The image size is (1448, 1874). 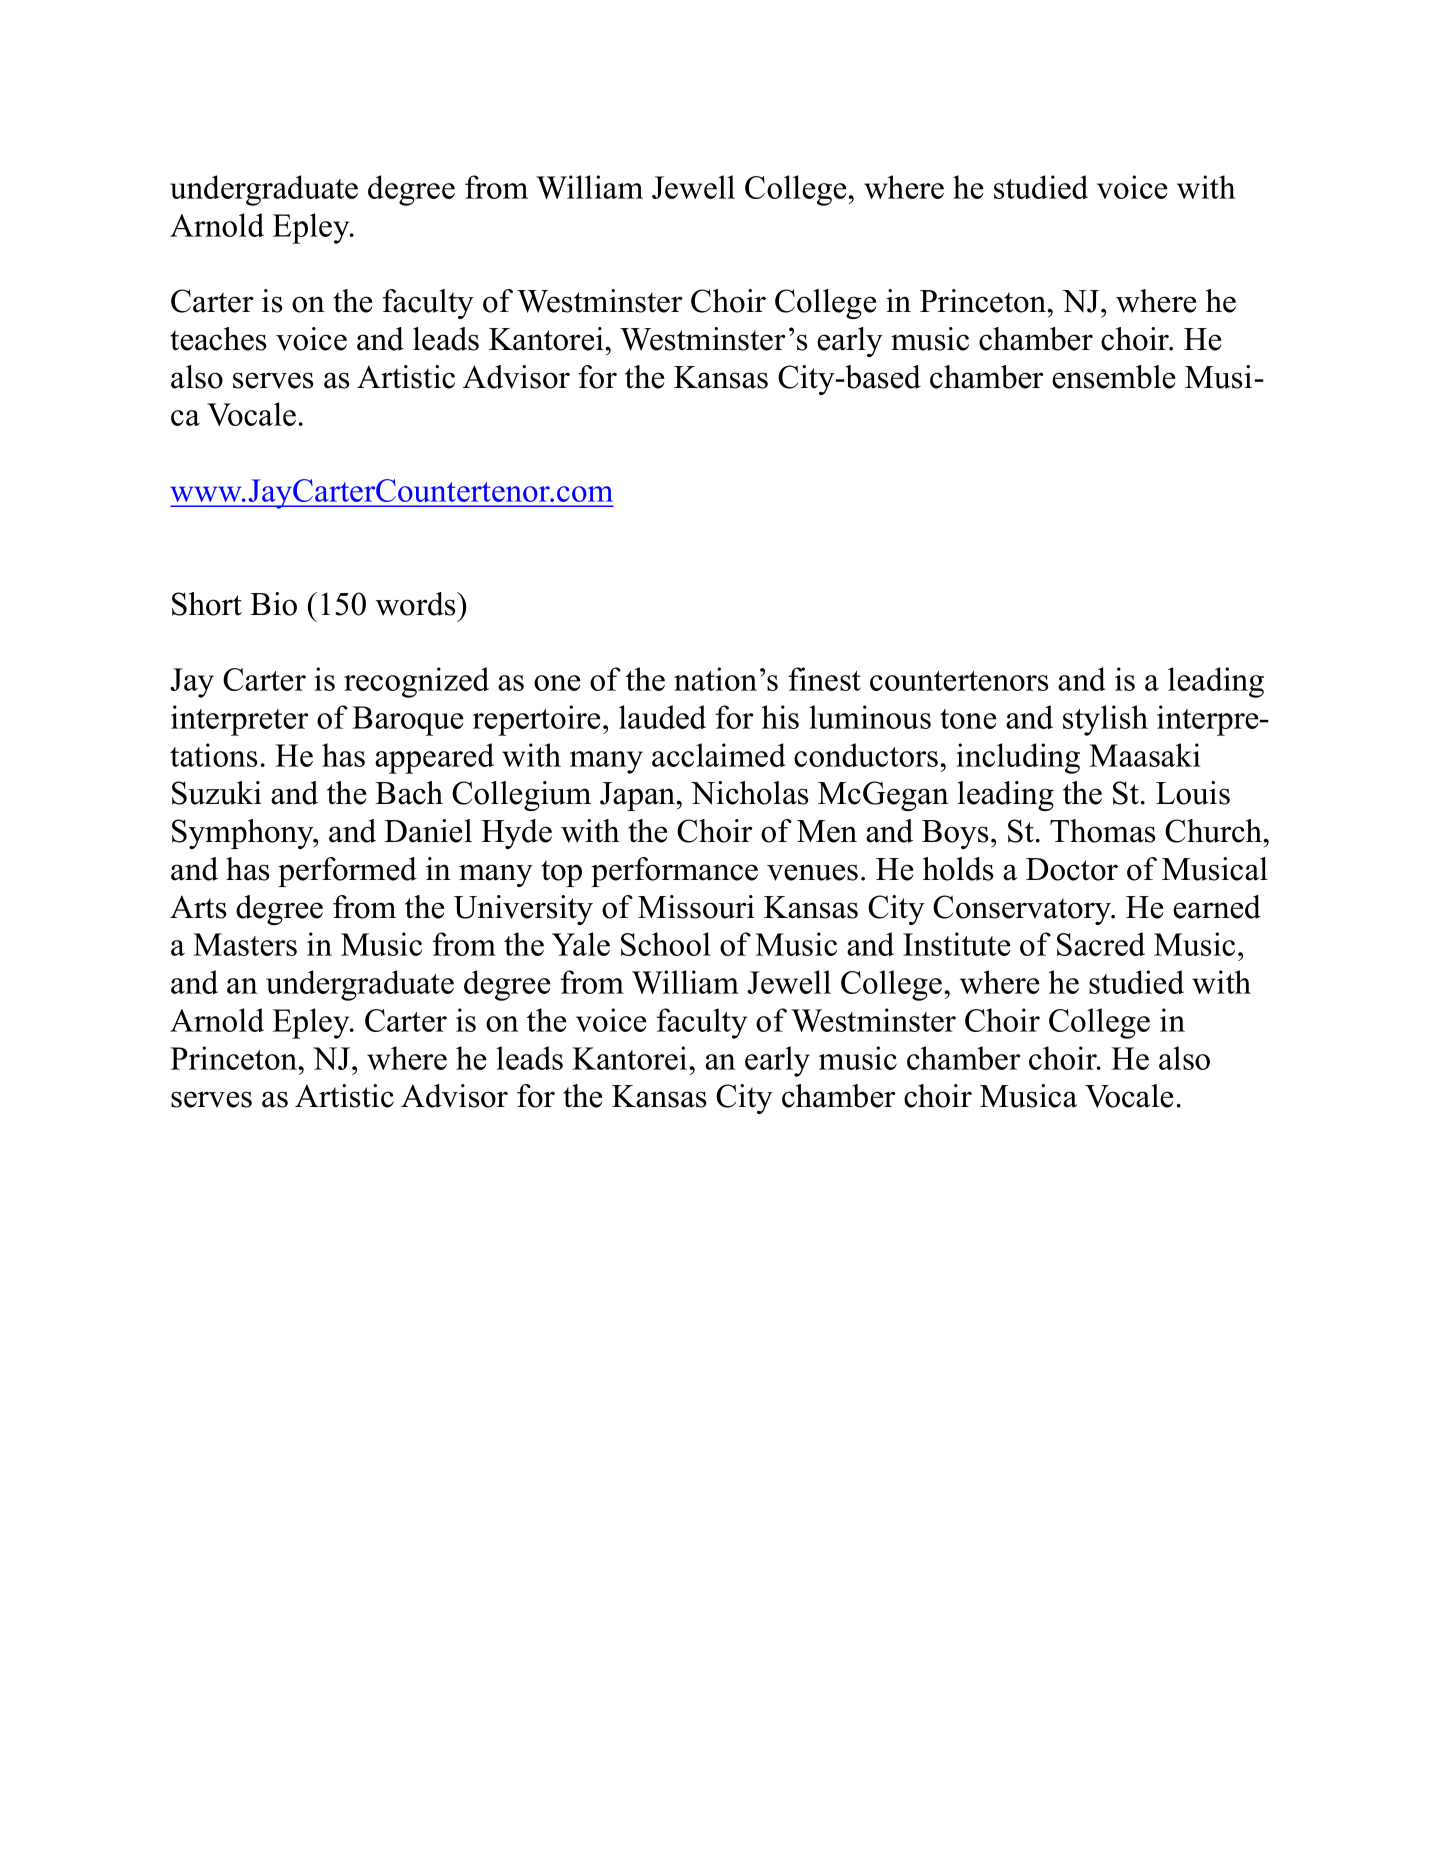 I want to click on words, so click(x=417, y=604).
